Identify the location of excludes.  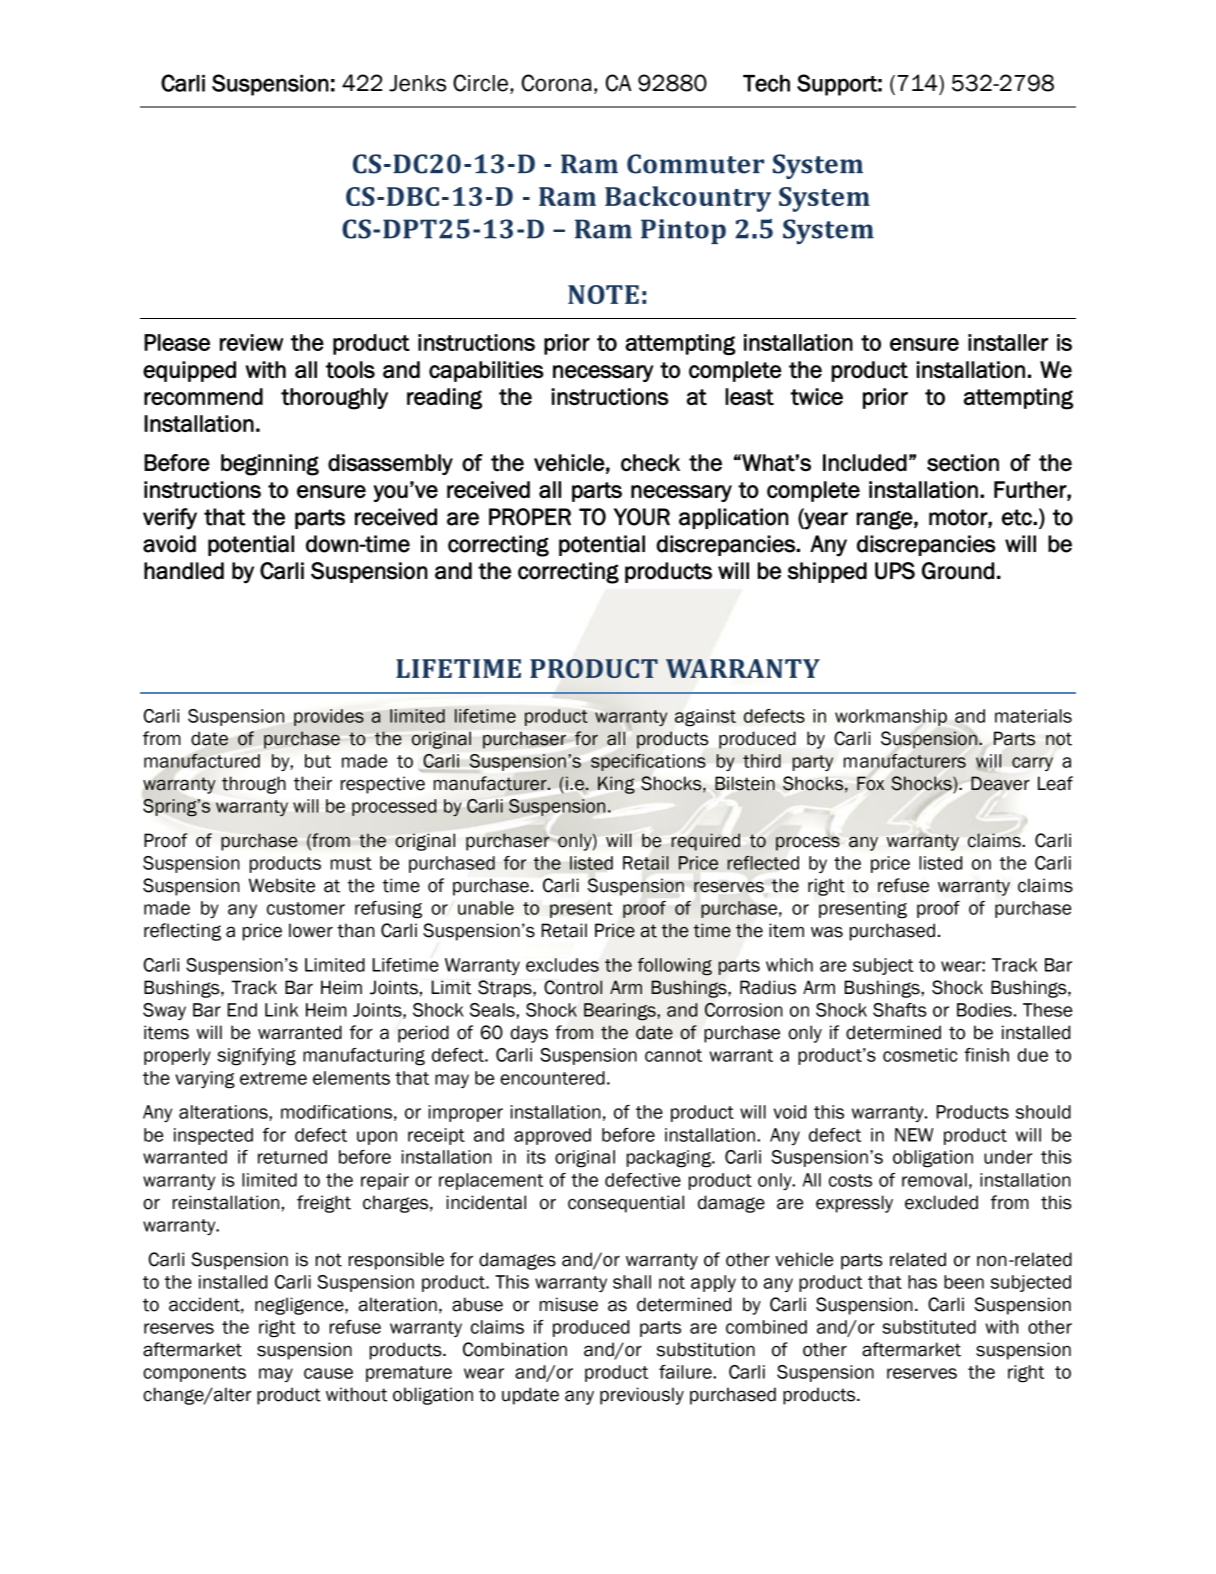
(562, 965).
